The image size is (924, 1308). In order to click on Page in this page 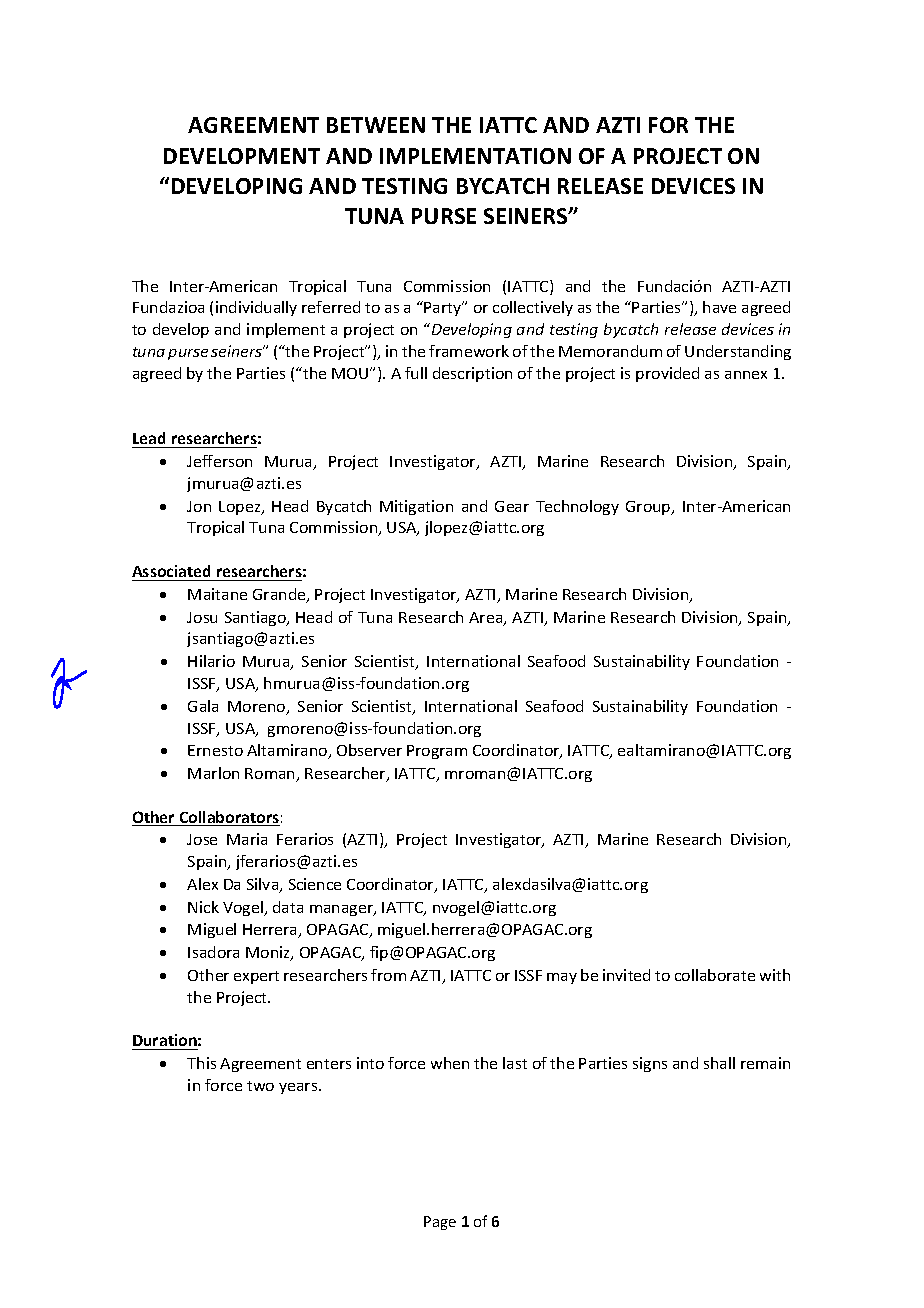, I will do `click(440, 1223)`.
